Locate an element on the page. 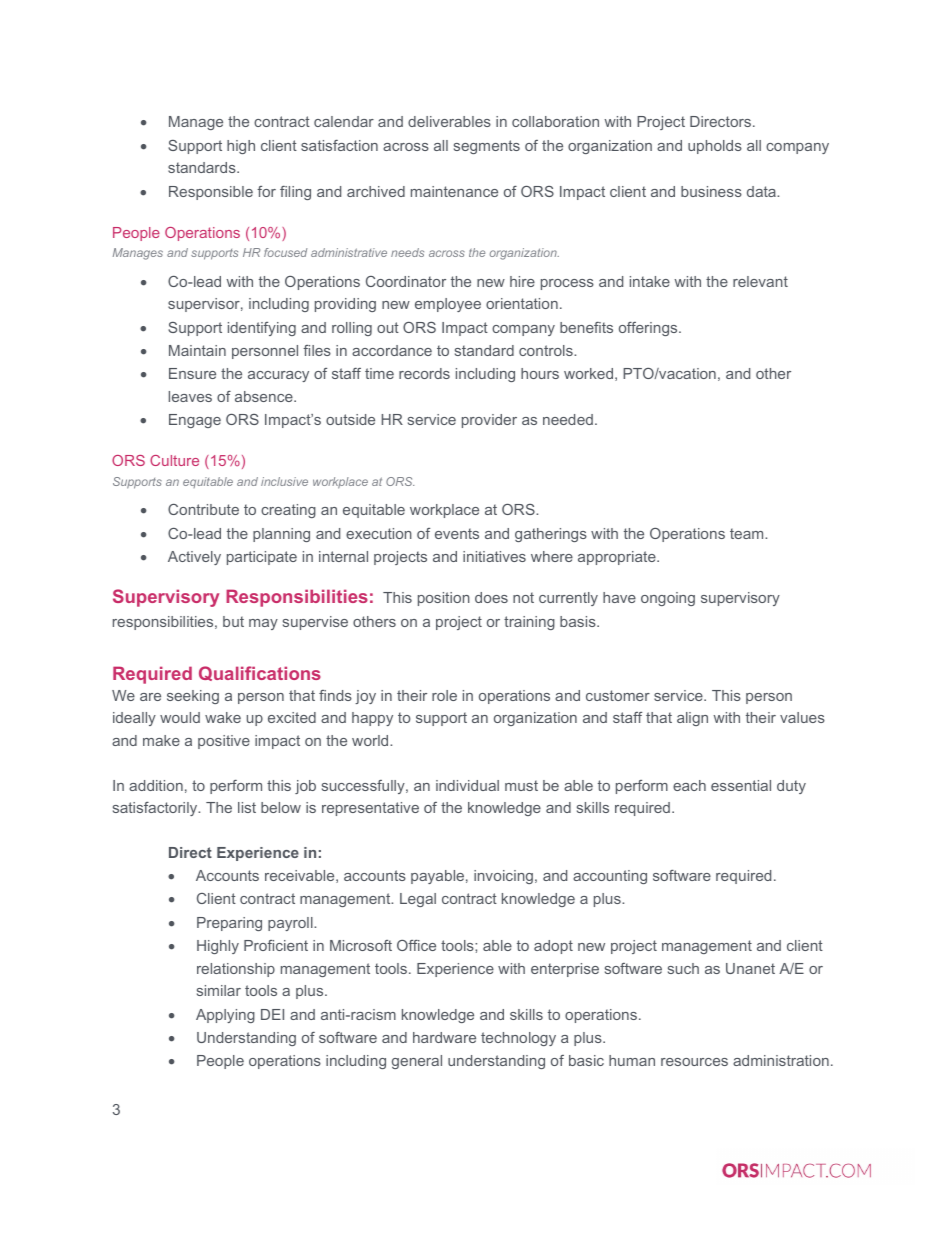 This document has width=952, height=1233. essential is located at coordinates (741, 785).
